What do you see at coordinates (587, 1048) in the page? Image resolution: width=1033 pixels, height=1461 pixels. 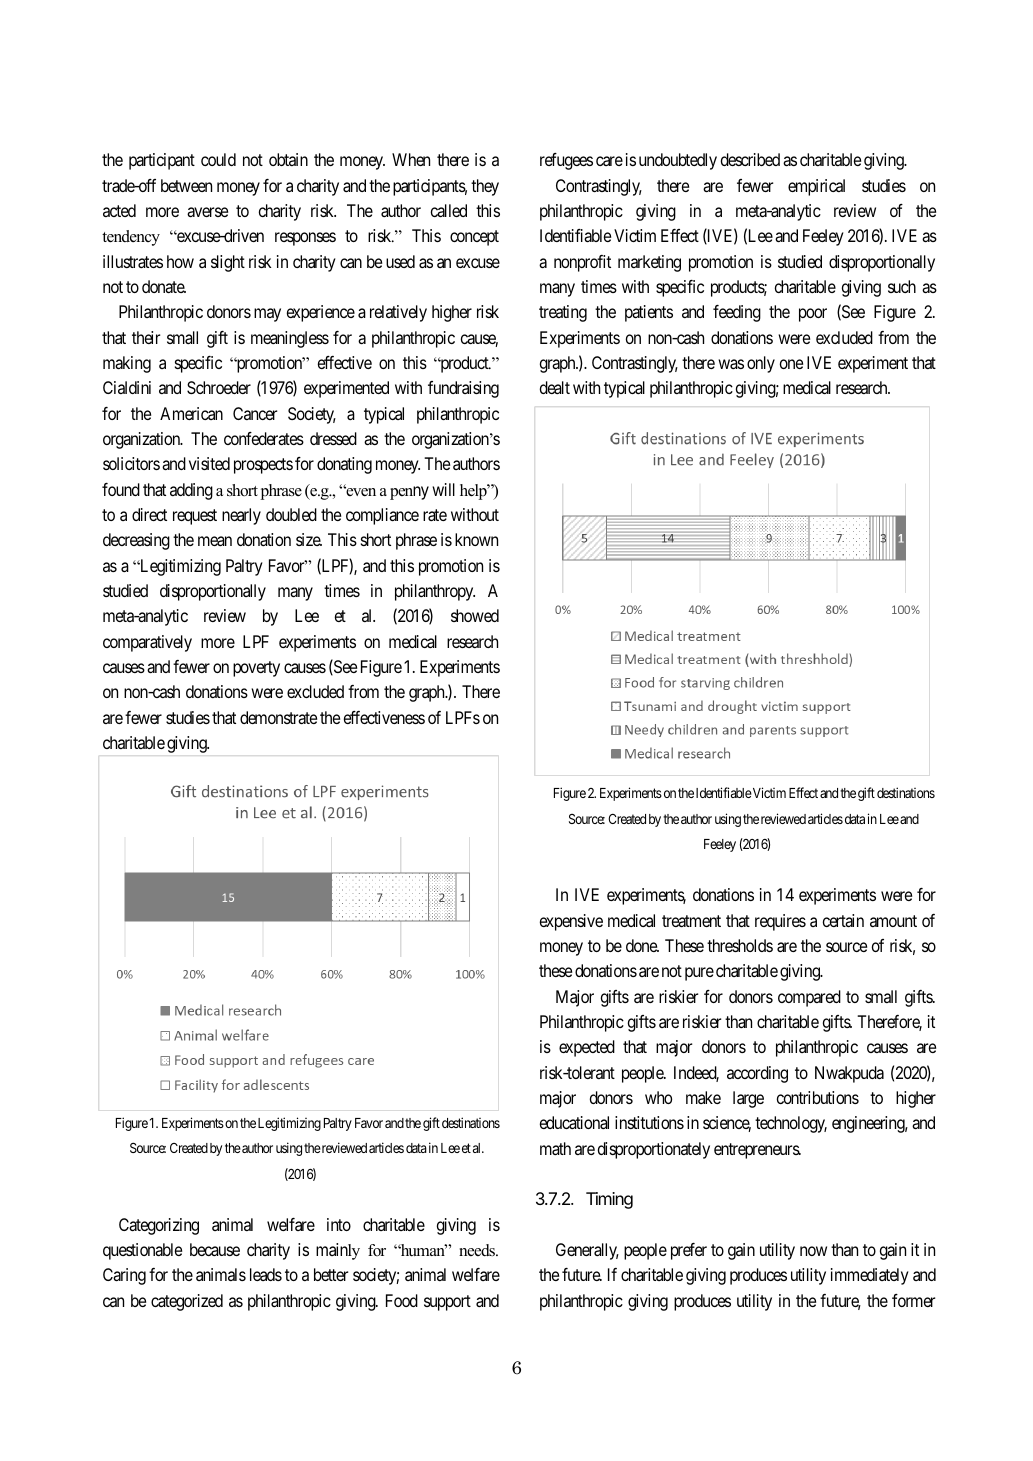 I see `expected` at bounding box center [587, 1048].
